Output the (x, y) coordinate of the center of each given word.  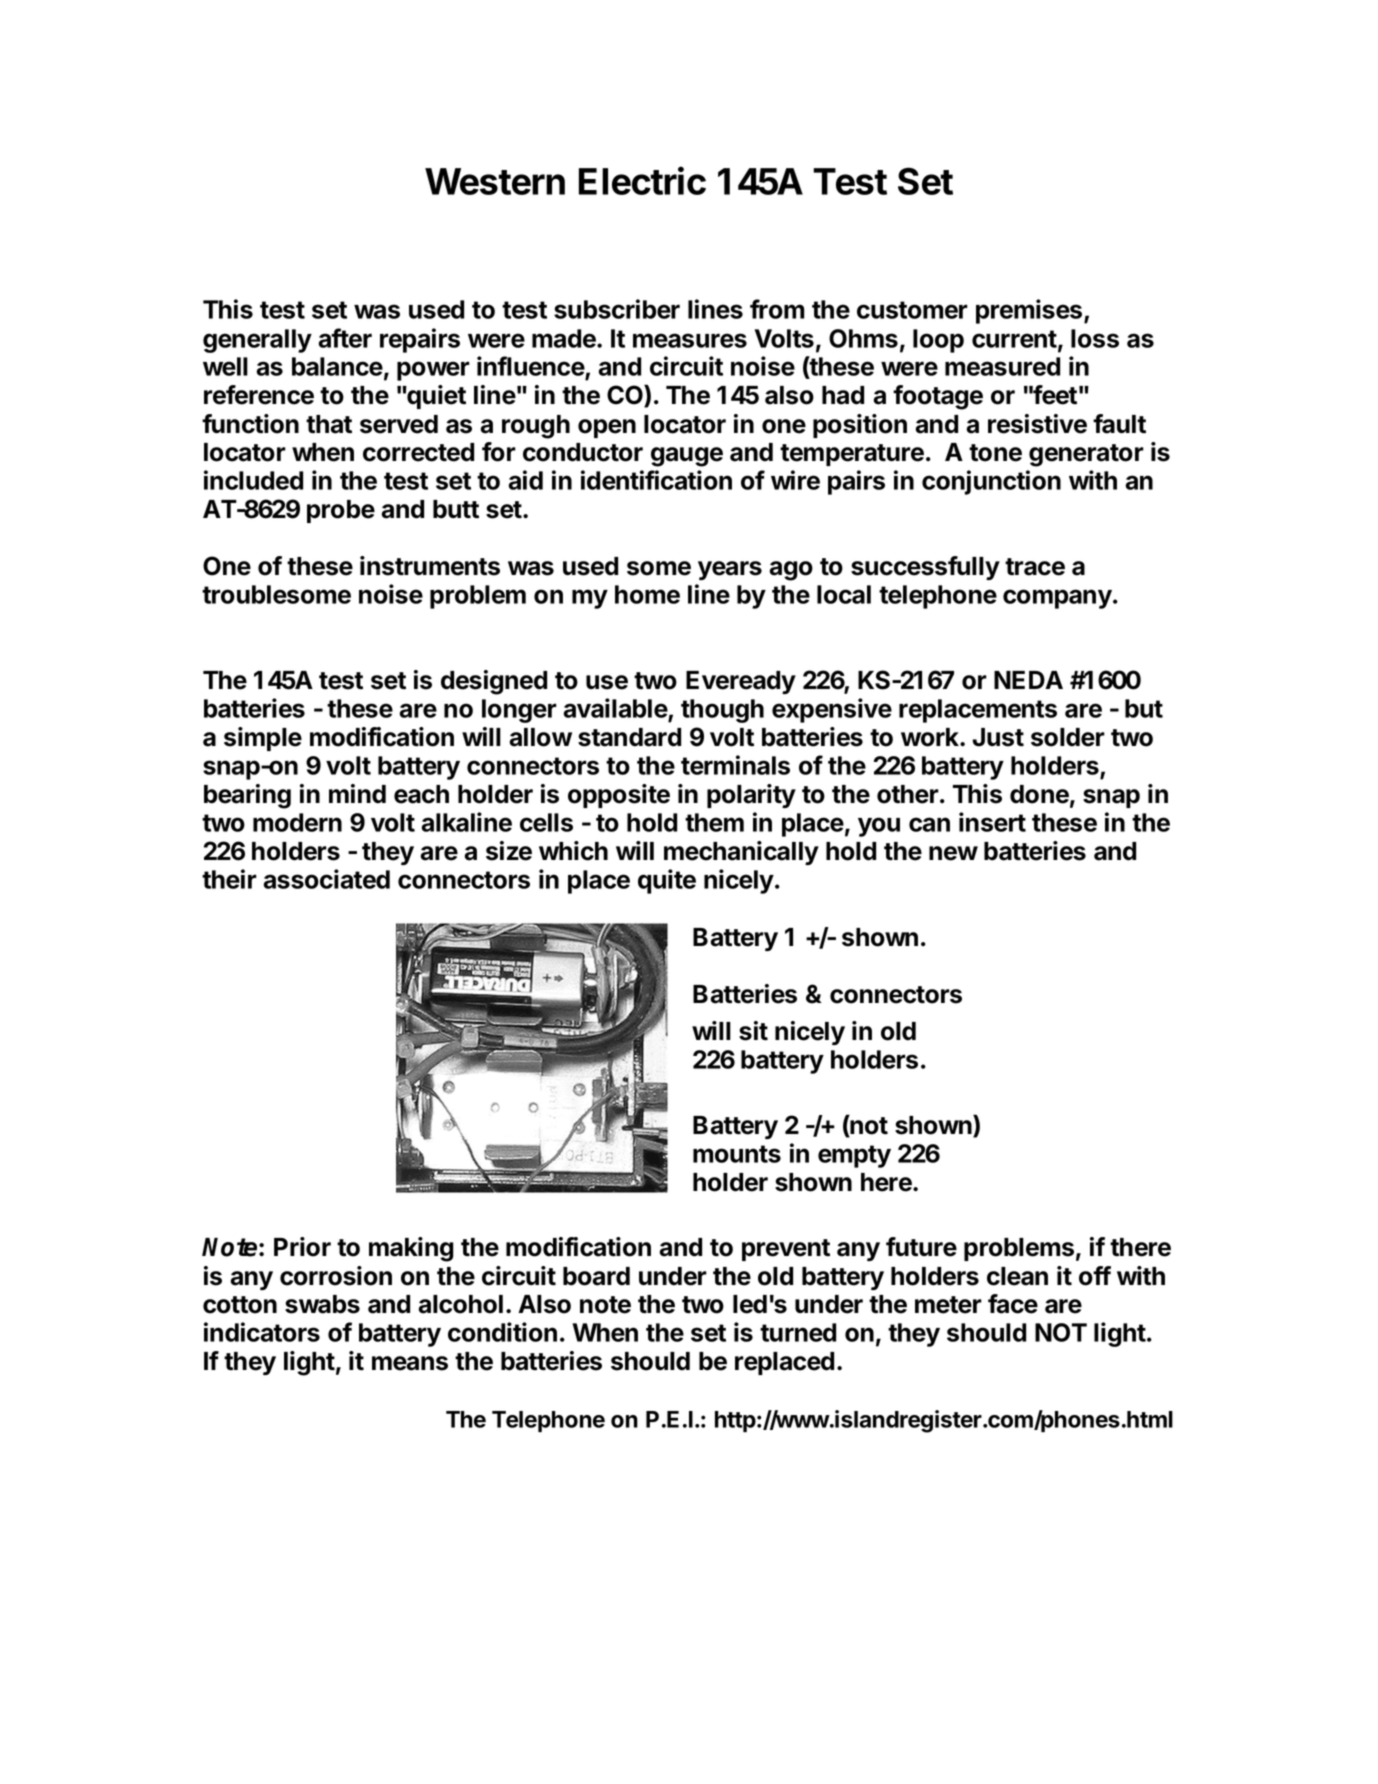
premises (1030, 311)
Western (495, 181)
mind (357, 794)
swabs (322, 1304)
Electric (642, 180)
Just (998, 737)
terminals (735, 765)
